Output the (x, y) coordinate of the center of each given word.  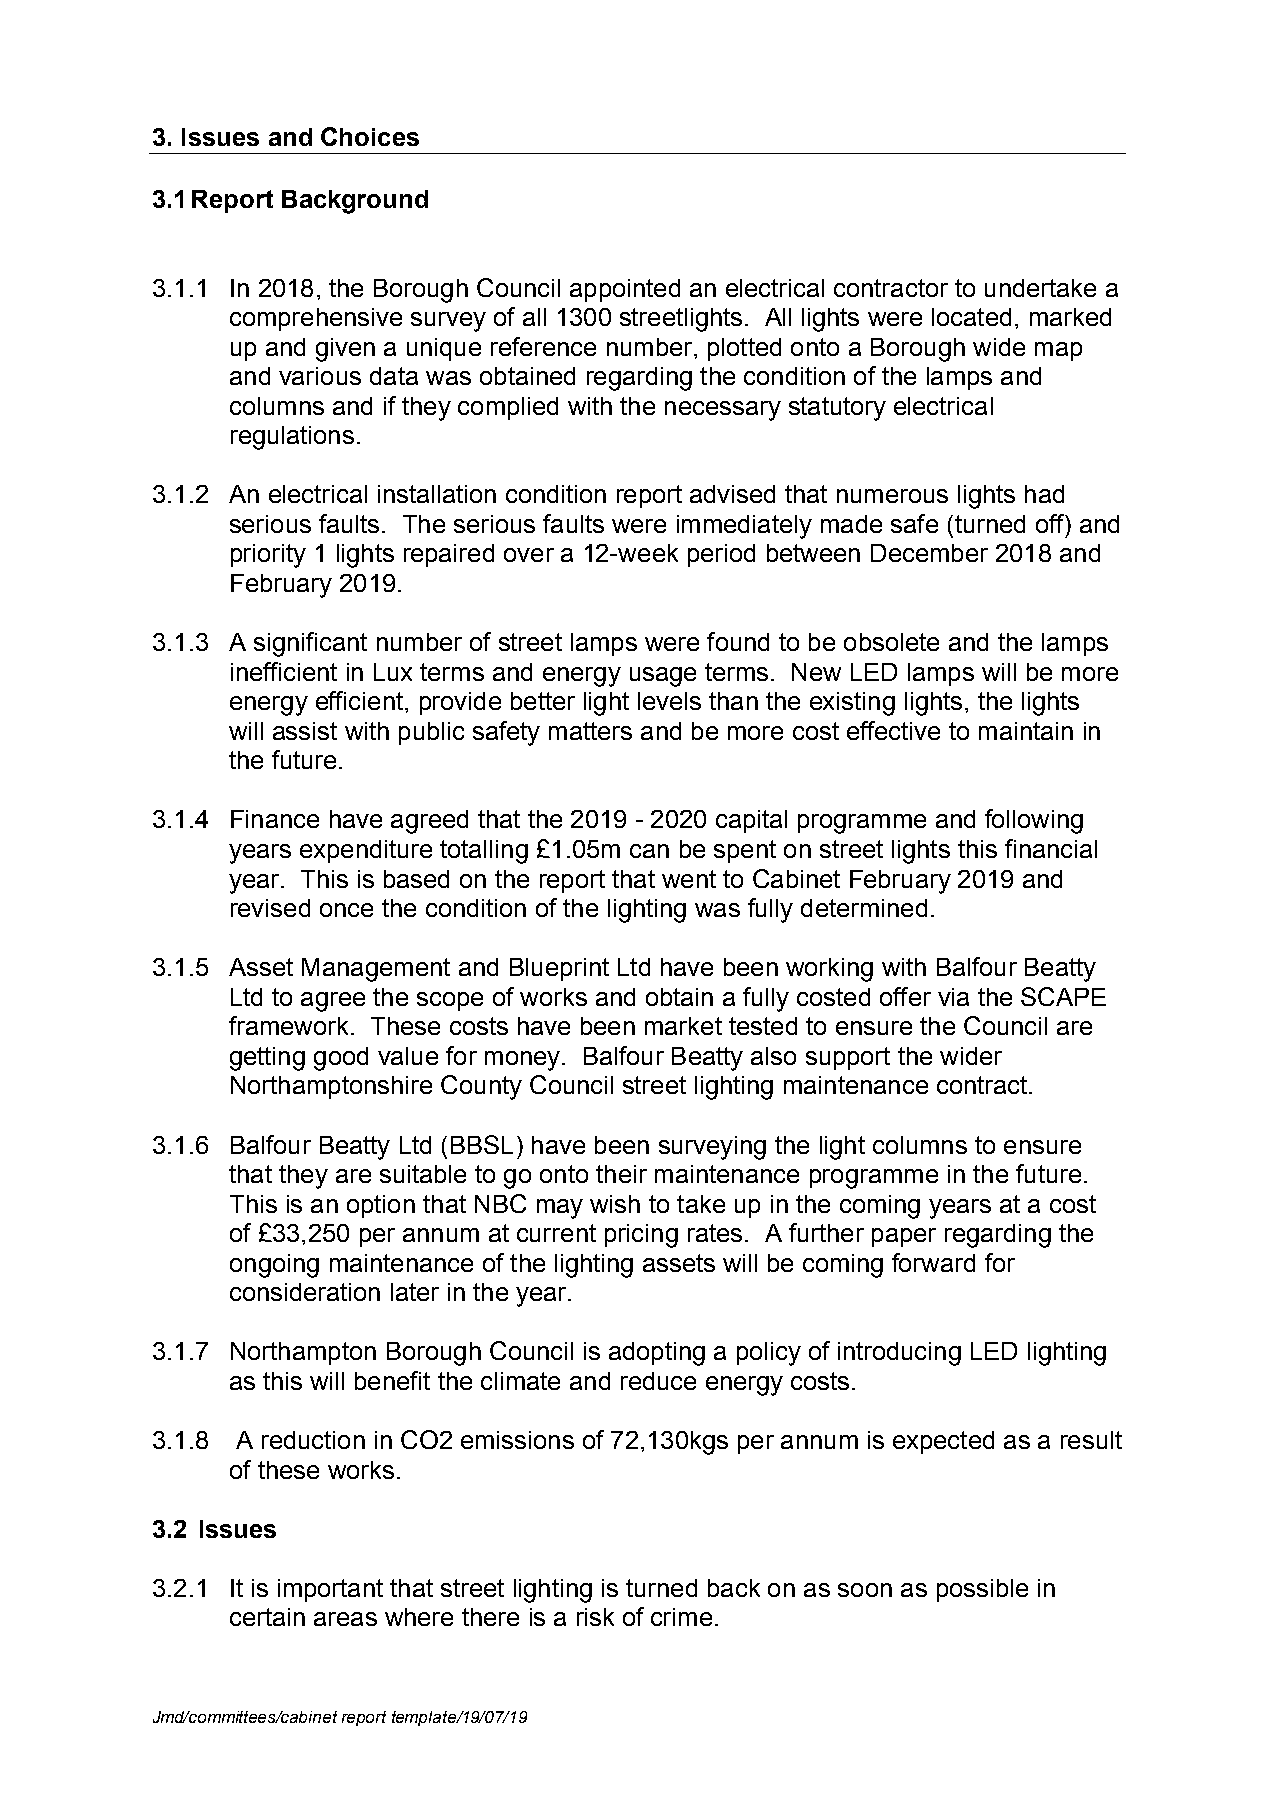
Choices (370, 136)
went (689, 879)
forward (933, 1262)
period (721, 555)
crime (681, 1617)
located (971, 317)
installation (437, 494)
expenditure (366, 851)
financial (1051, 848)
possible (982, 1590)
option (381, 1206)
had (1044, 494)
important (330, 1590)
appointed (625, 290)
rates (715, 1233)
